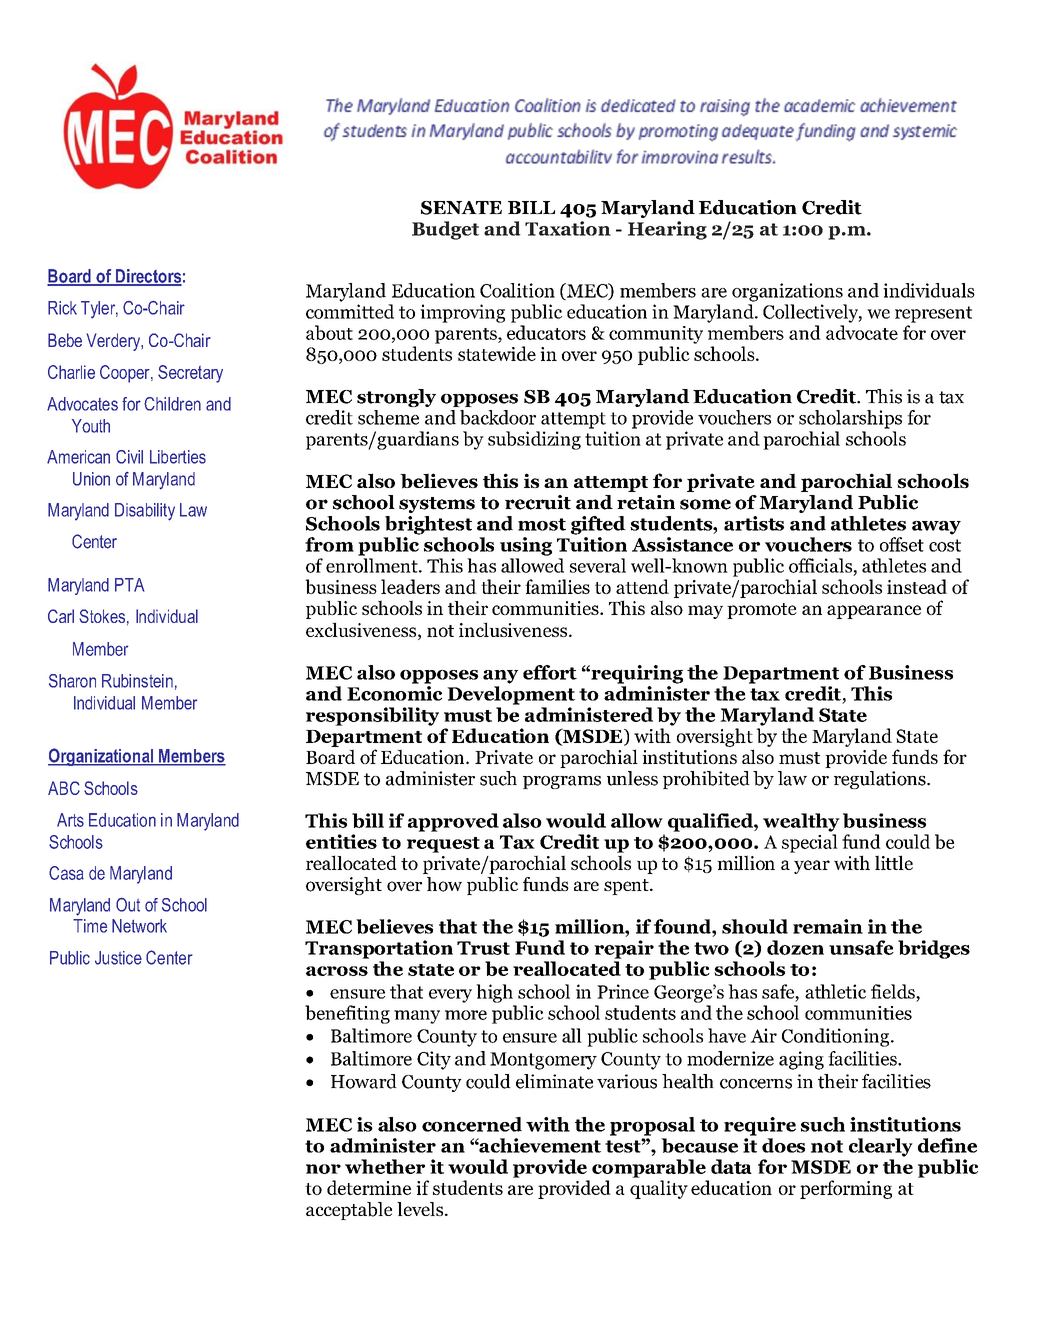 The image size is (1038, 1343). What do you see at coordinates (828, 926) in the image?
I see `remain` at bounding box center [828, 926].
